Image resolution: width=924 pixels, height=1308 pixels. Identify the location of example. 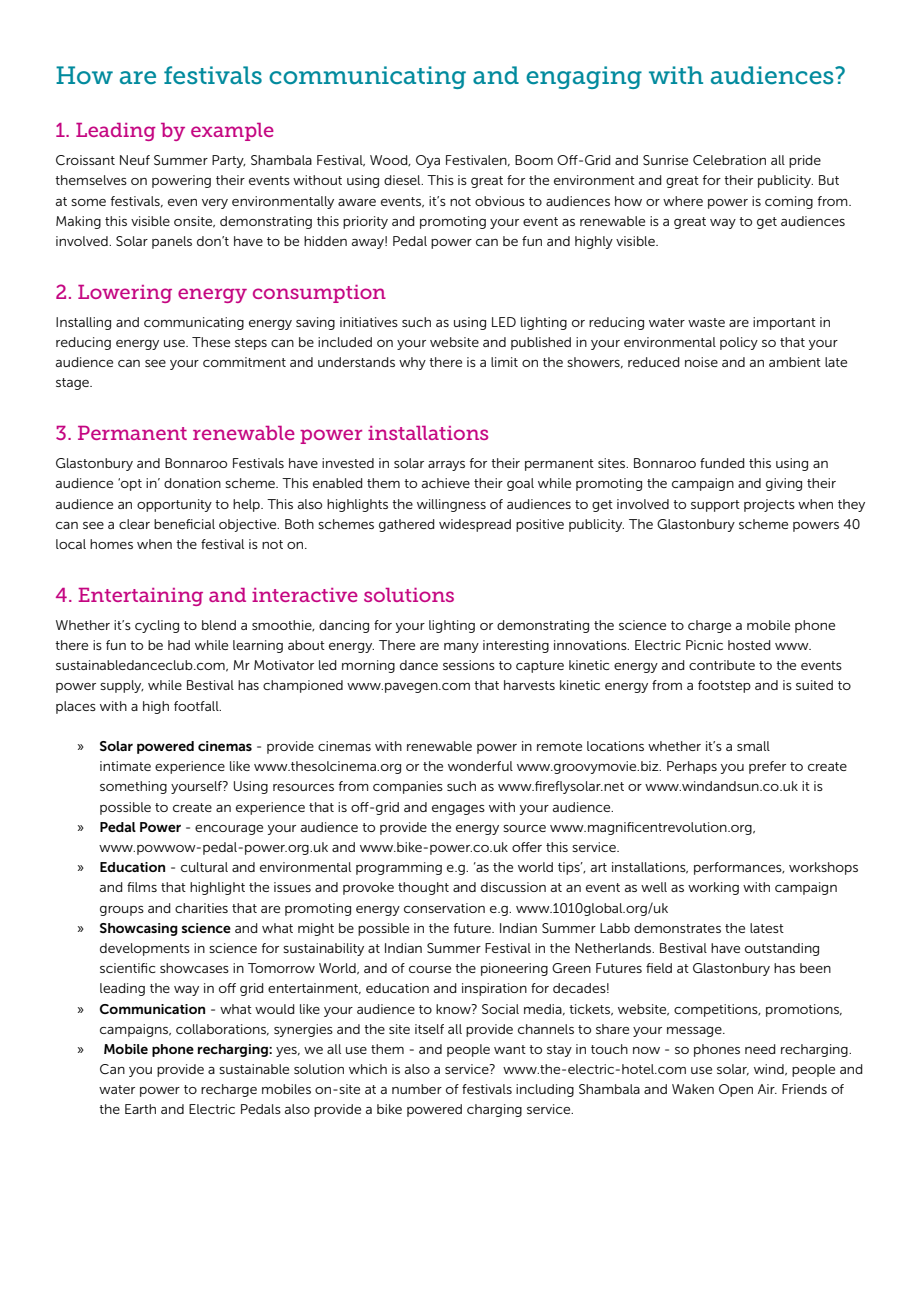
(232, 132).
